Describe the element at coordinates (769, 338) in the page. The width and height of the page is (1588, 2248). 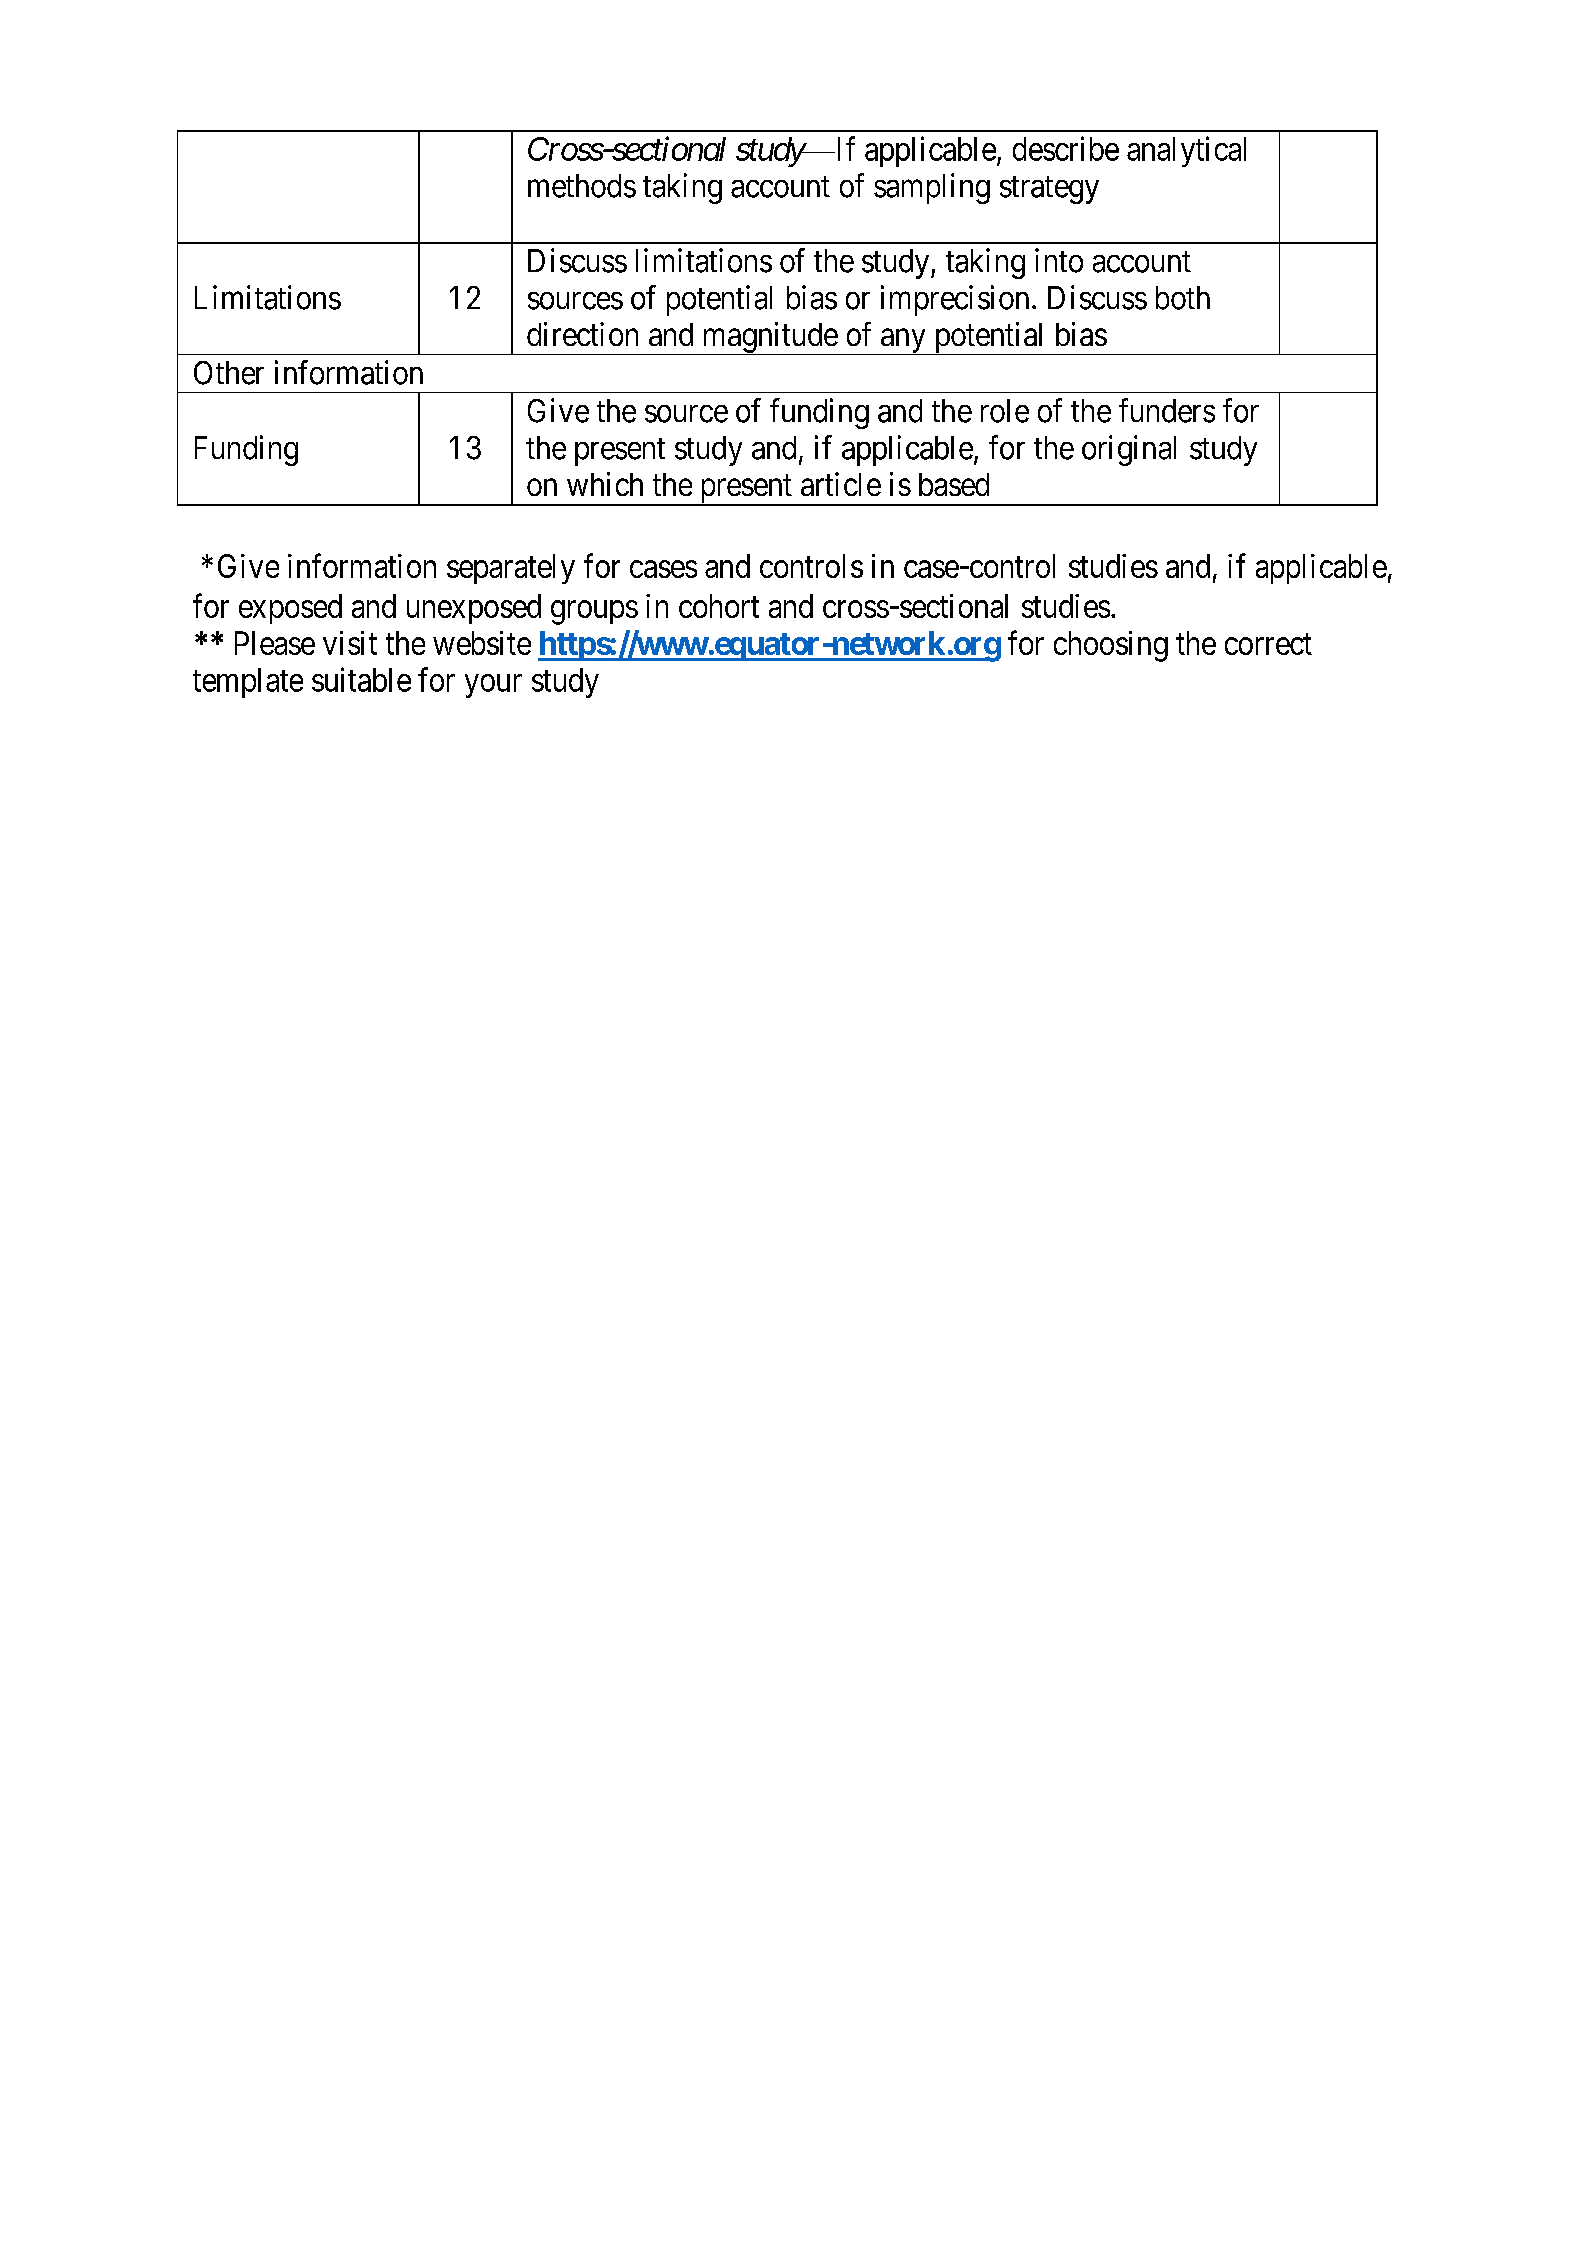
I see `magnitude` at that location.
